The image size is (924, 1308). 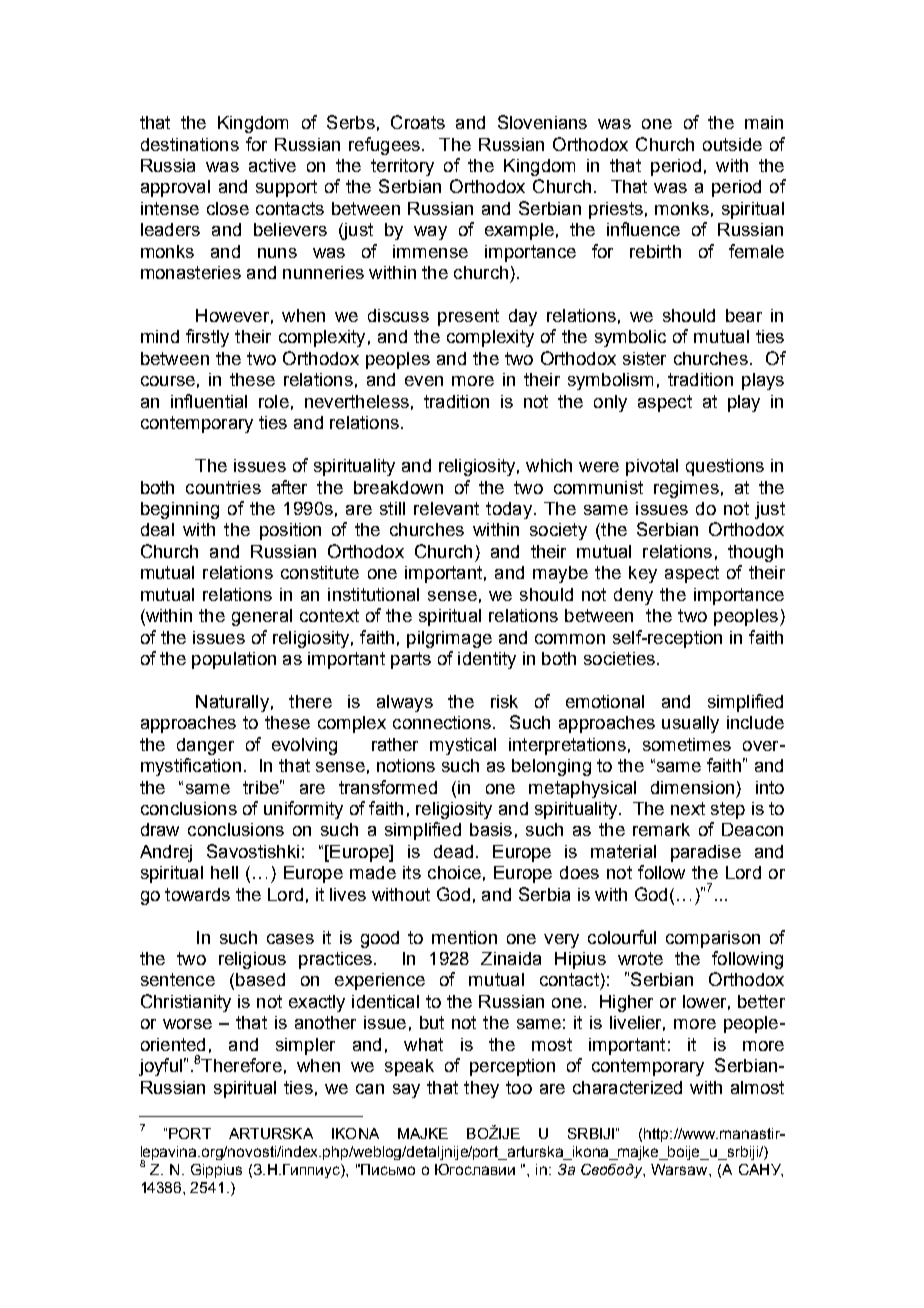 I want to click on outside, so click(x=732, y=144).
